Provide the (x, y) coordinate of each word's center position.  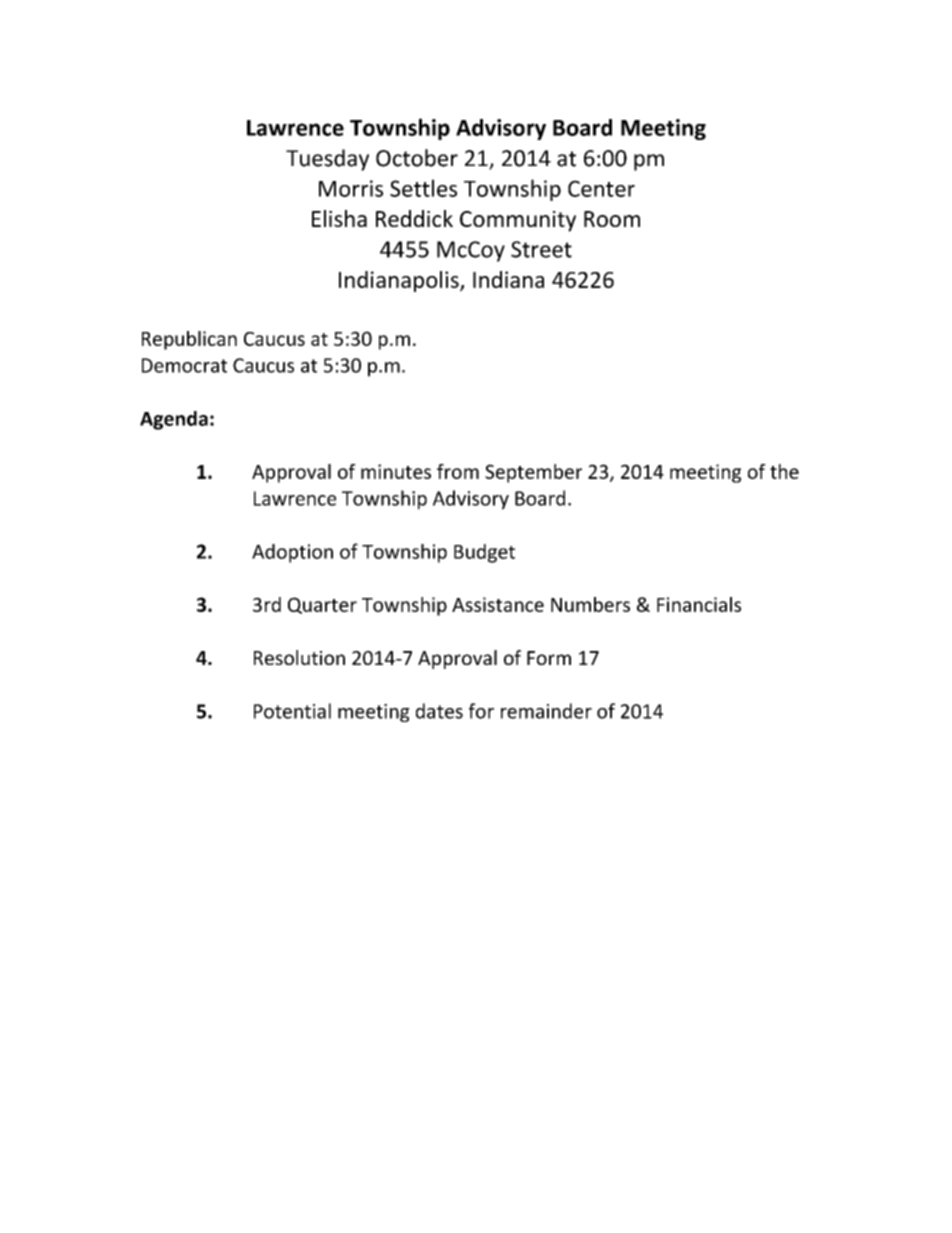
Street (541, 249)
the (784, 471)
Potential (292, 711)
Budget (484, 553)
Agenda (174, 420)
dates (439, 711)
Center (601, 188)
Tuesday (327, 160)
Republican (189, 340)
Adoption (292, 553)
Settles (423, 188)
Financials (699, 604)
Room (612, 219)
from (458, 471)
